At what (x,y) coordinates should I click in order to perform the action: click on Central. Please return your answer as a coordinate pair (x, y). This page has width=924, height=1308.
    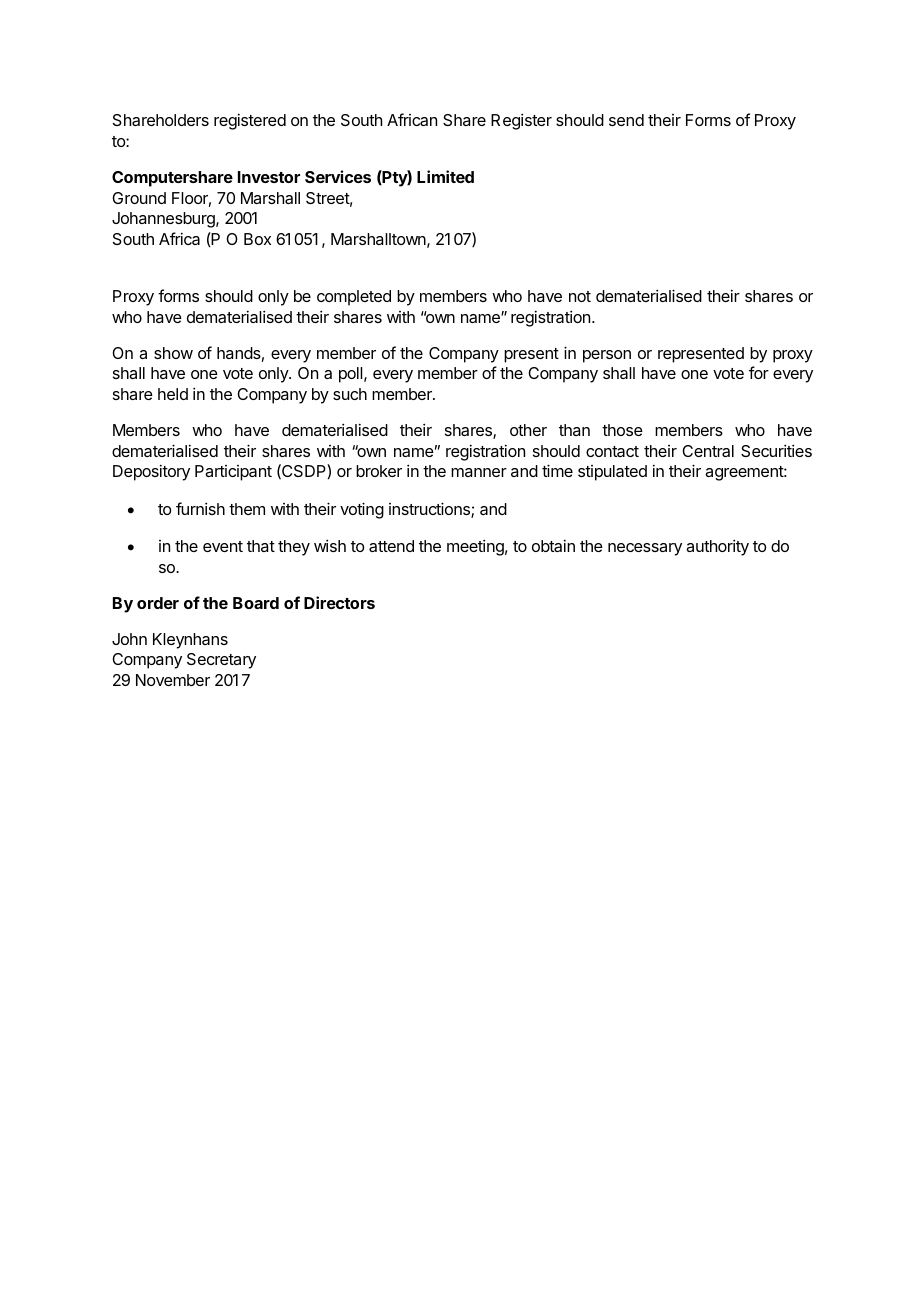
    Looking at the image, I should click on (708, 451).
